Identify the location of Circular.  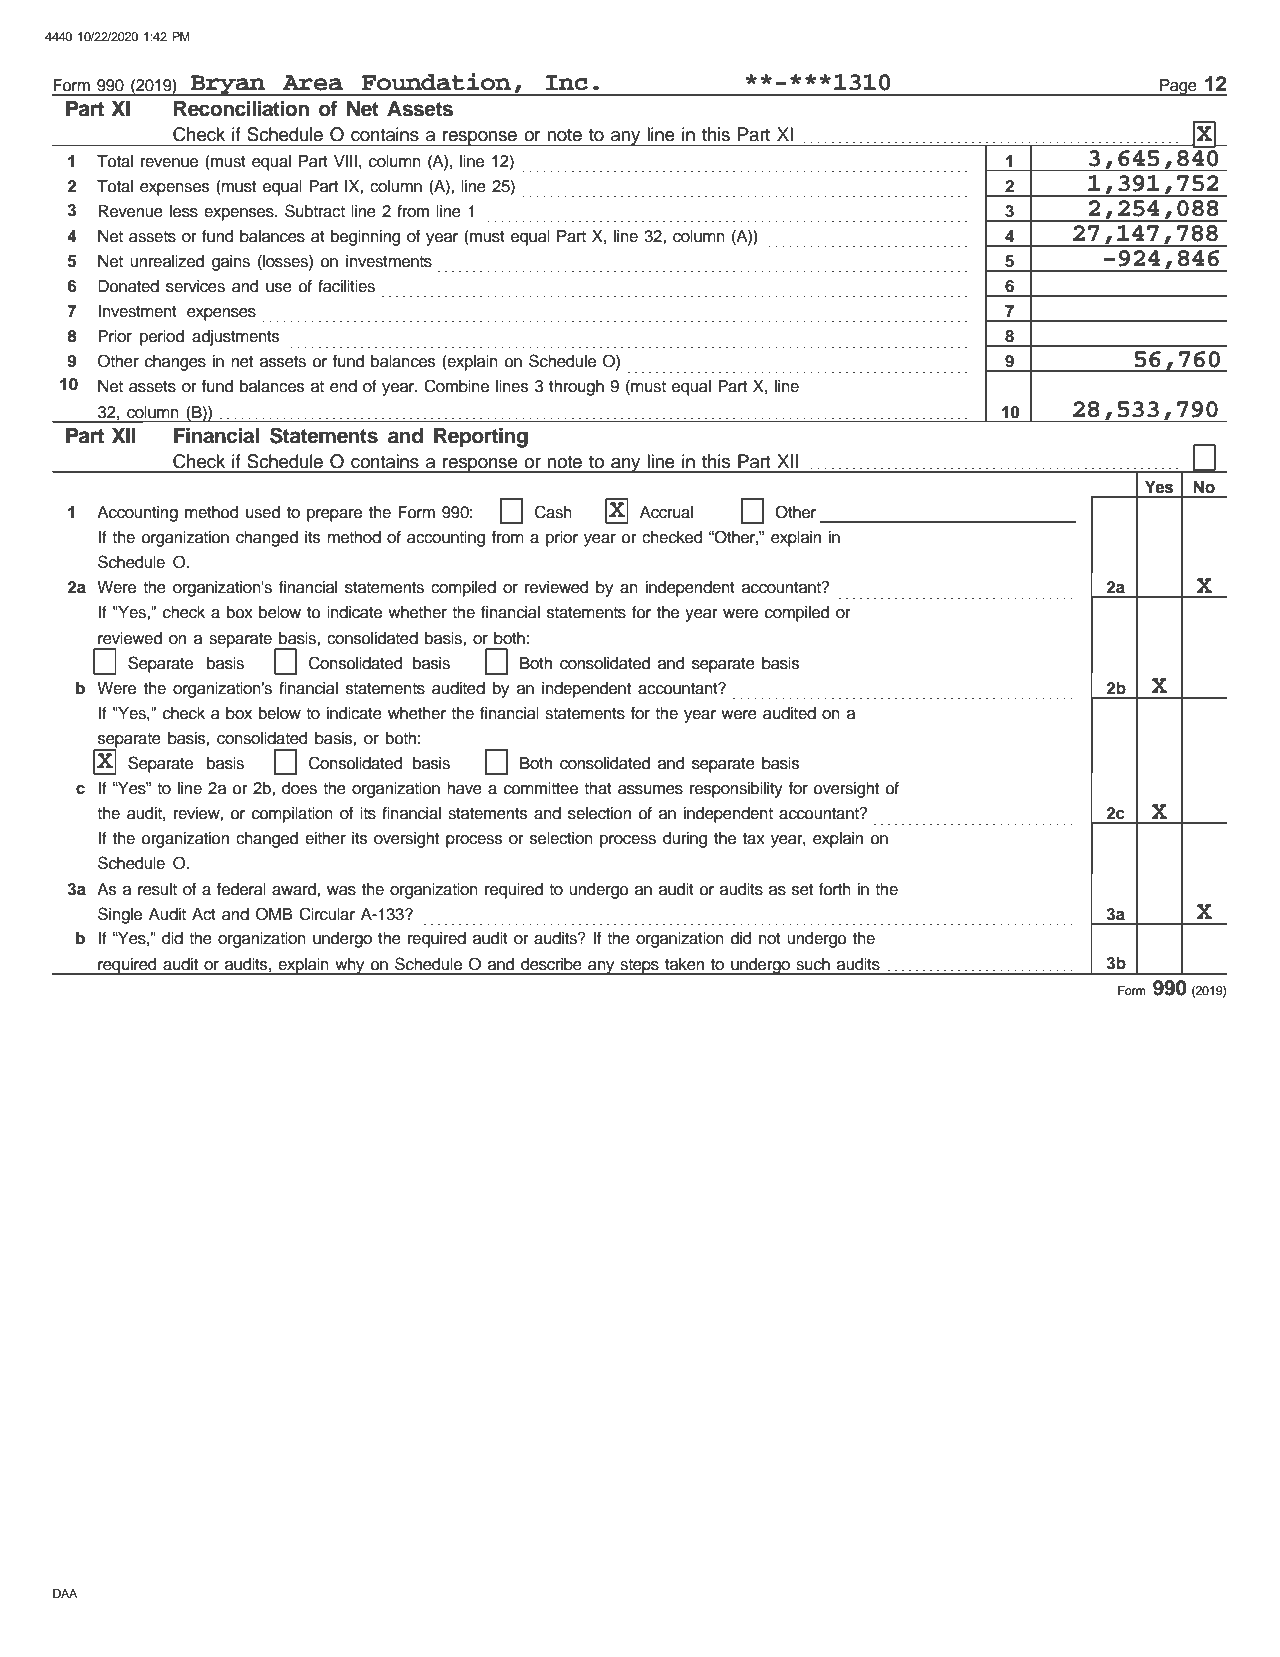
(327, 914).
